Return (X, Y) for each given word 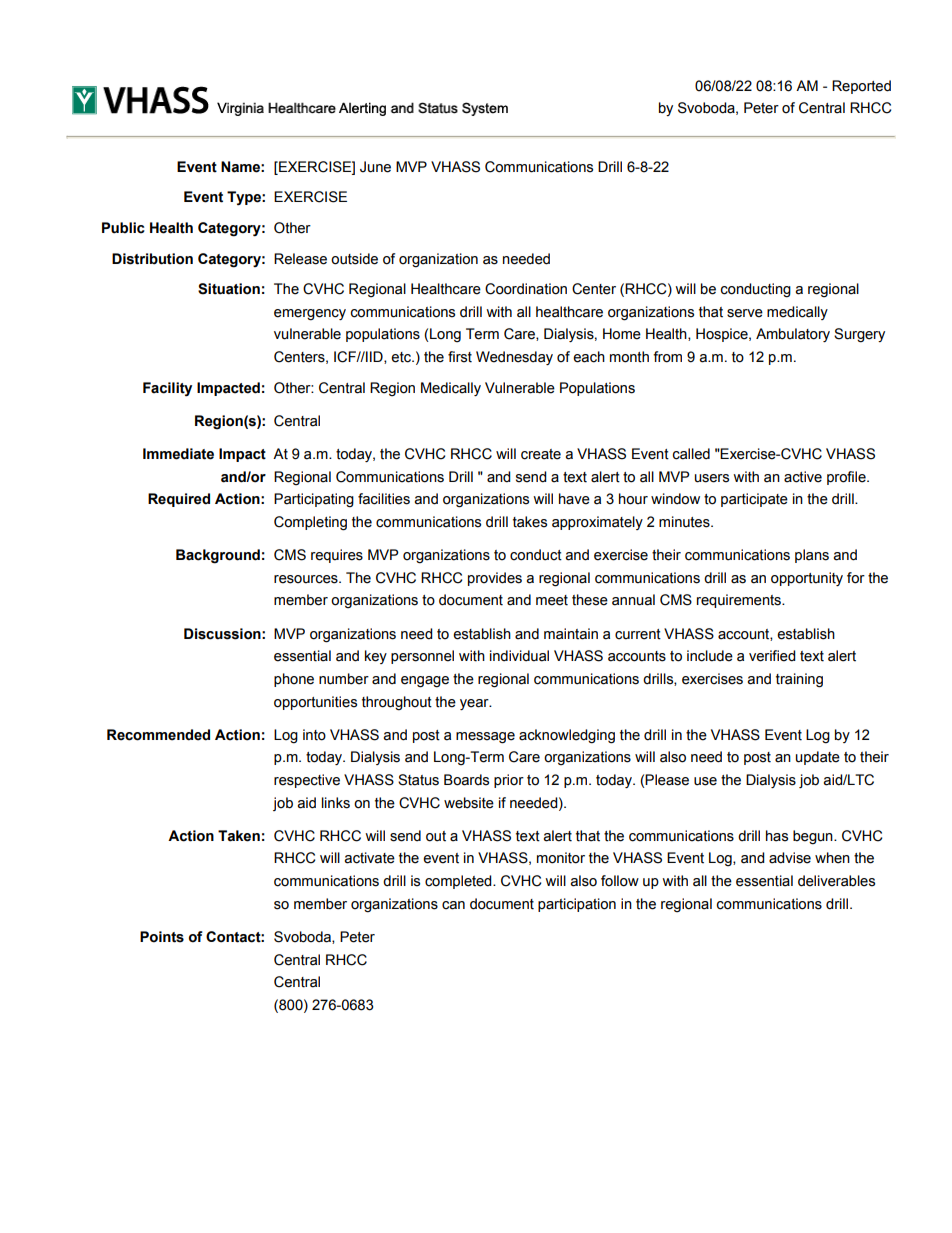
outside (354, 259)
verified (772, 656)
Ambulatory (793, 335)
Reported (861, 87)
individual (519, 656)
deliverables (836, 881)
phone (294, 680)
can (453, 905)
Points (162, 937)
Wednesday (514, 358)
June (375, 167)
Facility (167, 389)
